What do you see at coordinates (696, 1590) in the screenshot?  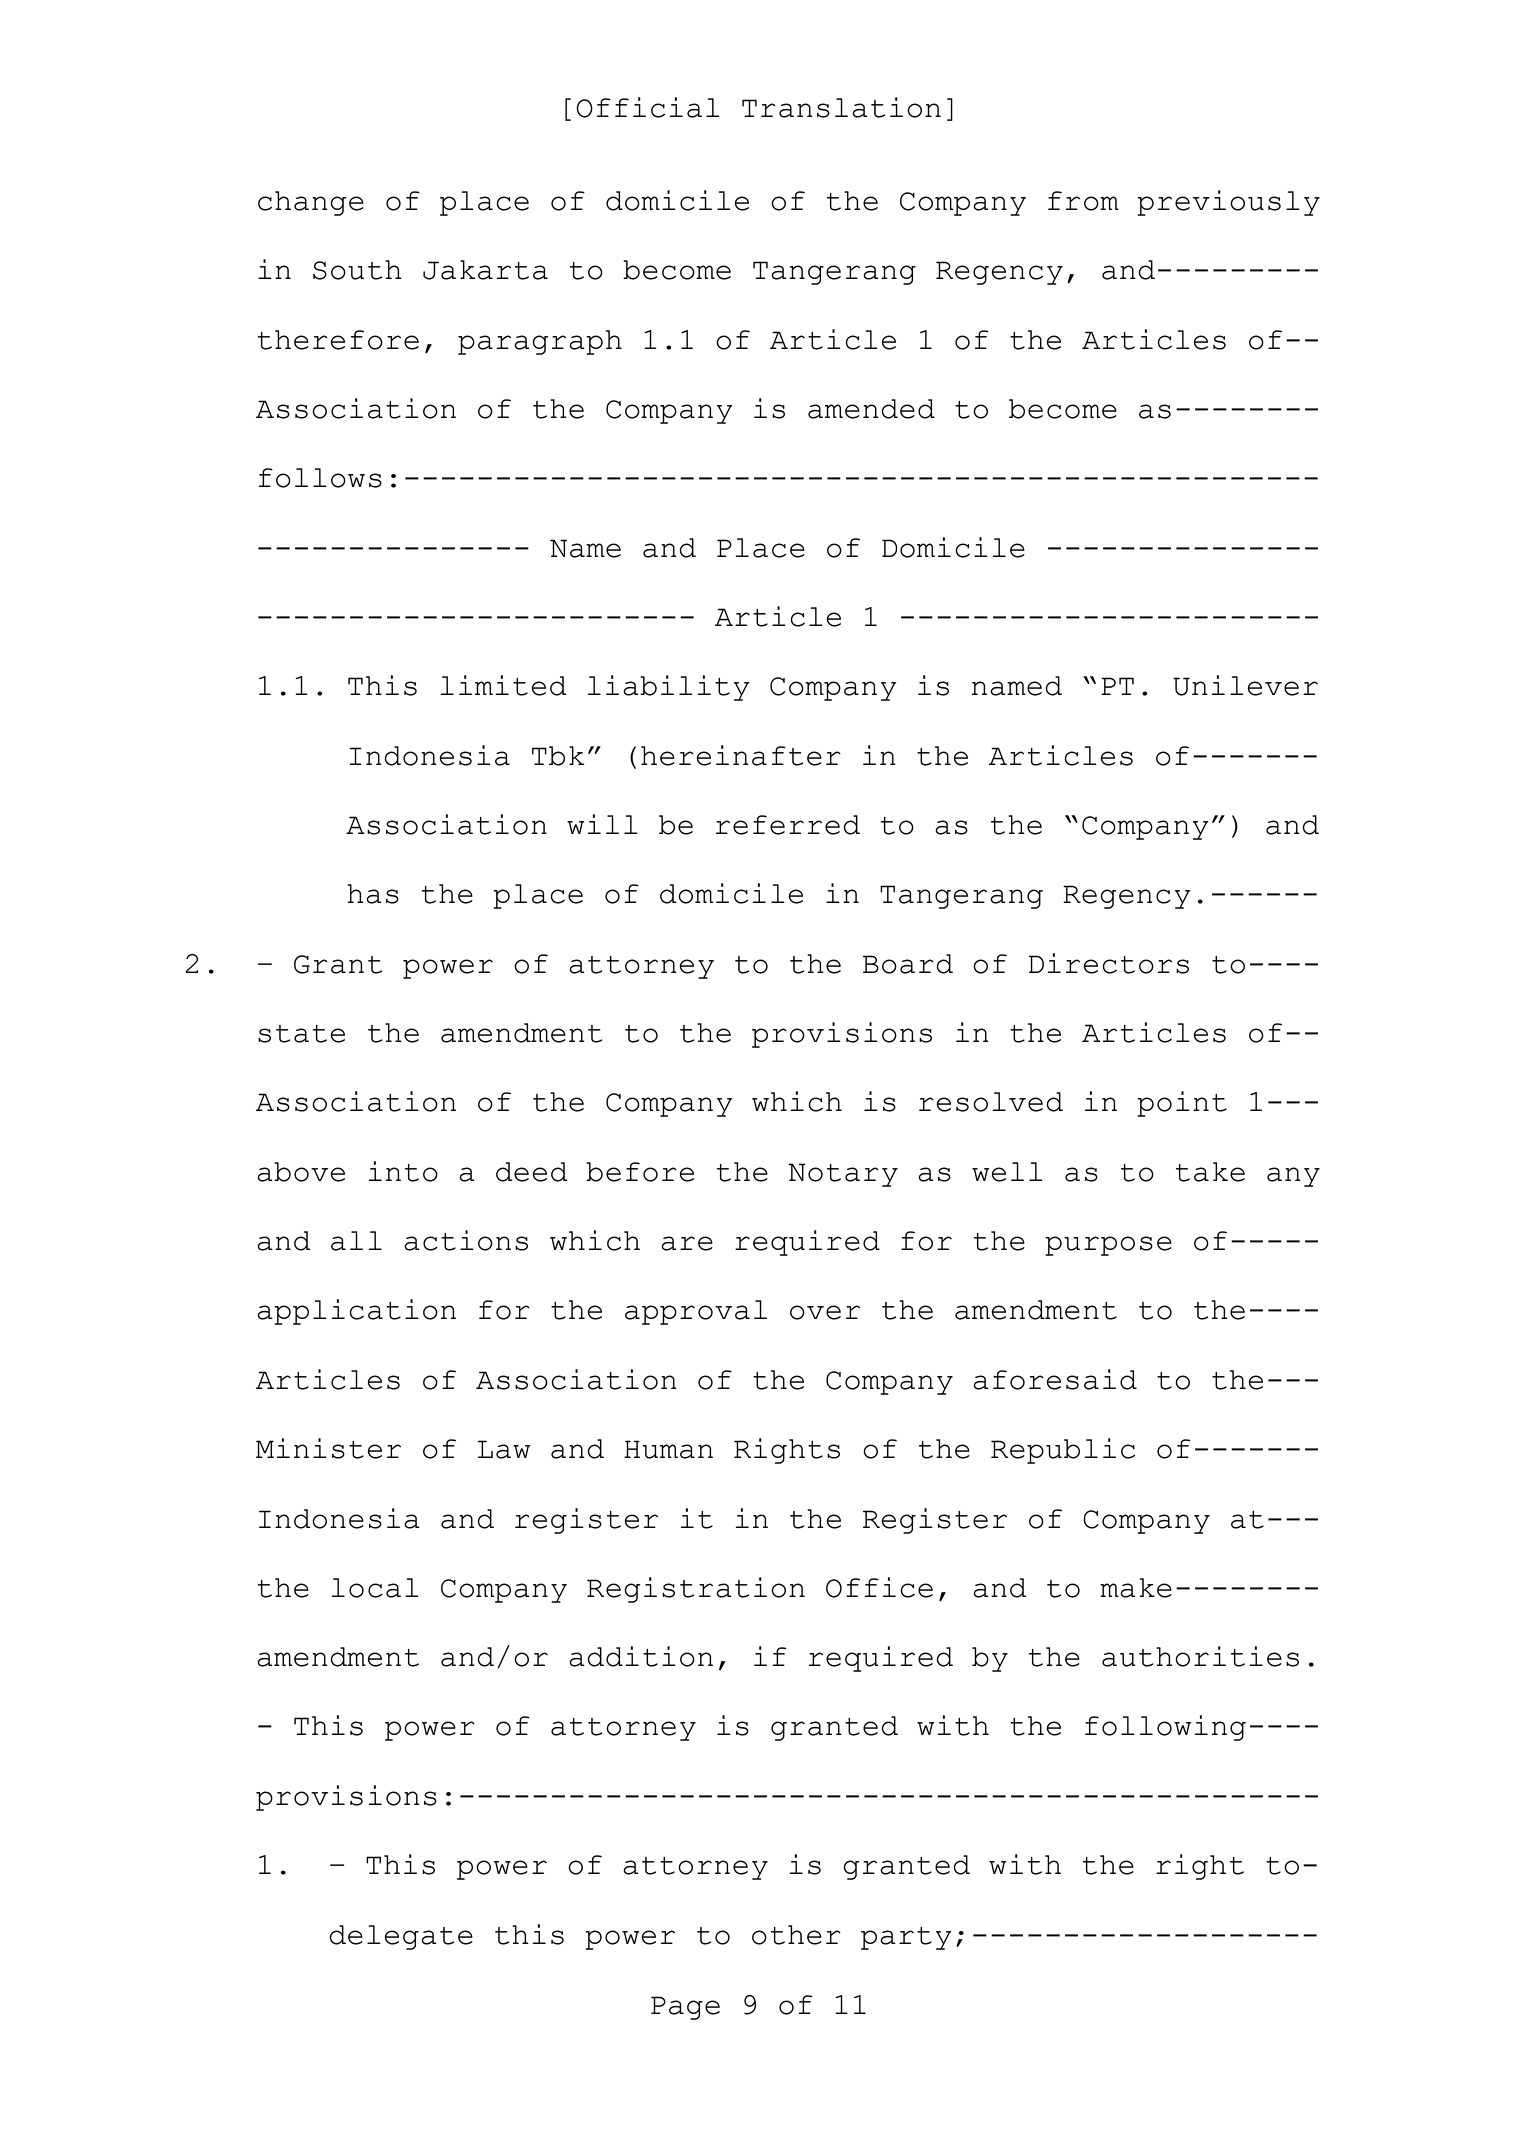 I see `Registration` at bounding box center [696, 1590].
